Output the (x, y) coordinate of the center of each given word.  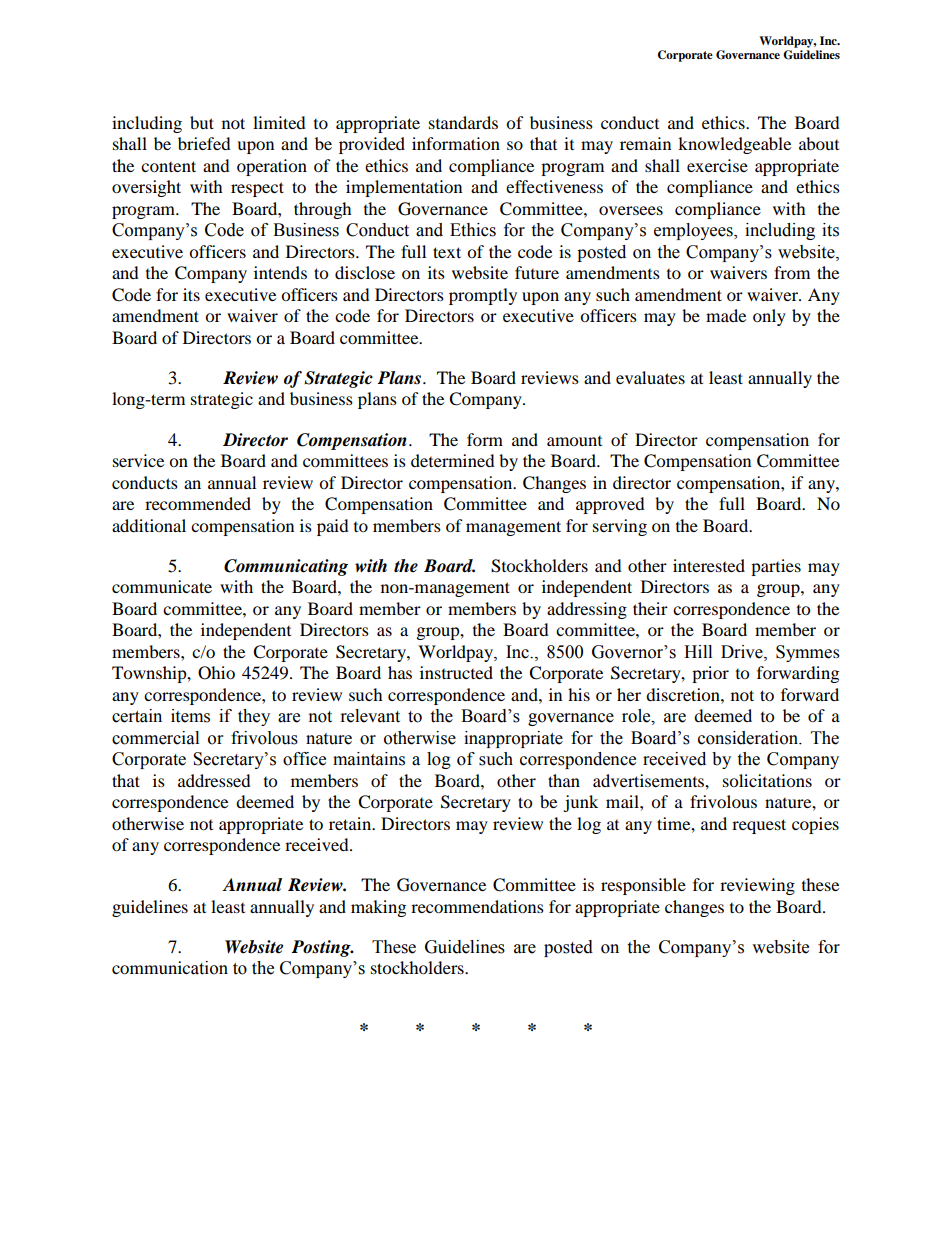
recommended (198, 503)
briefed (204, 143)
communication (170, 968)
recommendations (477, 906)
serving (620, 527)
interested (709, 565)
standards (463, 122)
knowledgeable (734, 145)
